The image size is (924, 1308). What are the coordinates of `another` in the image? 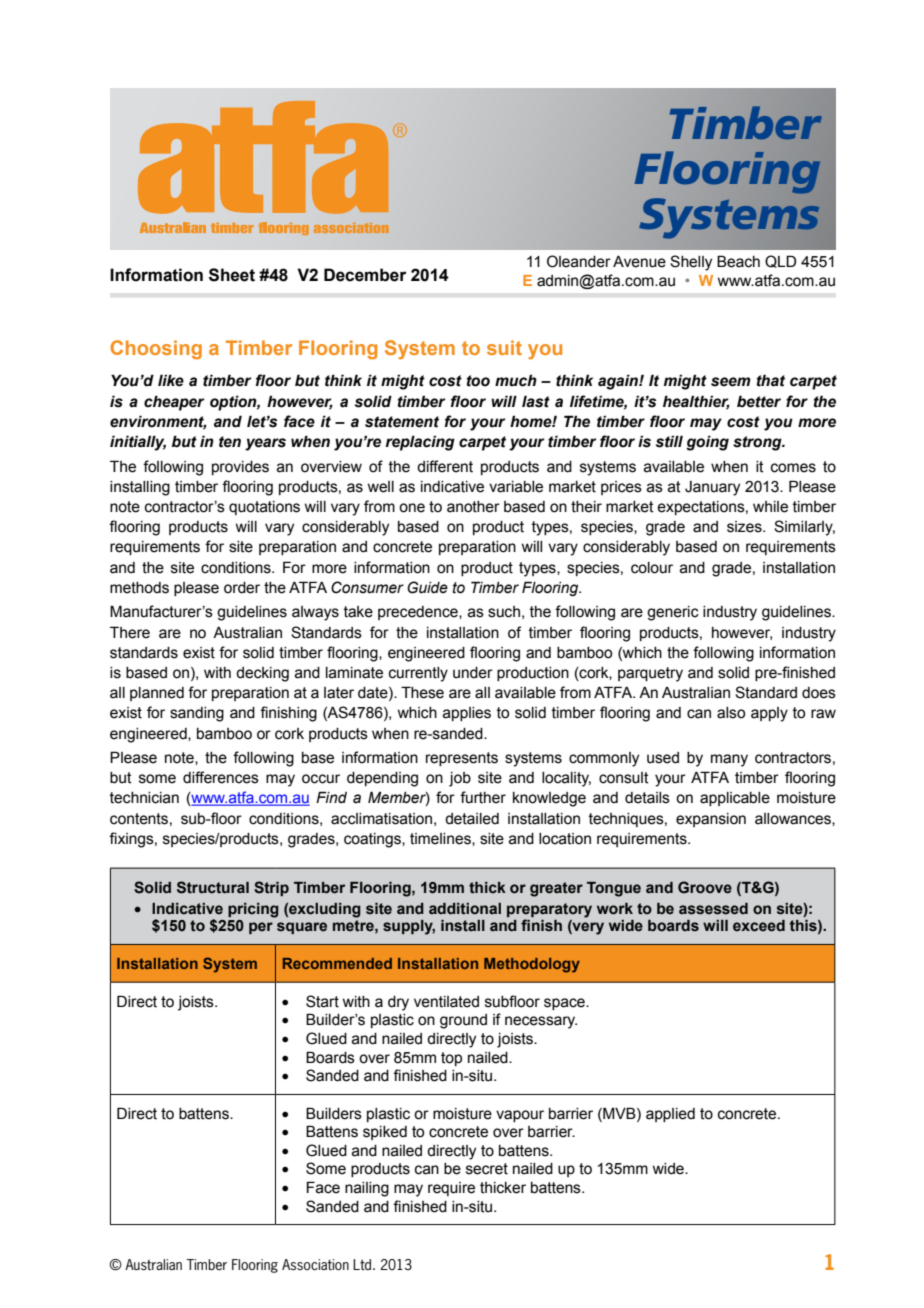 It's located at (473, 507).
